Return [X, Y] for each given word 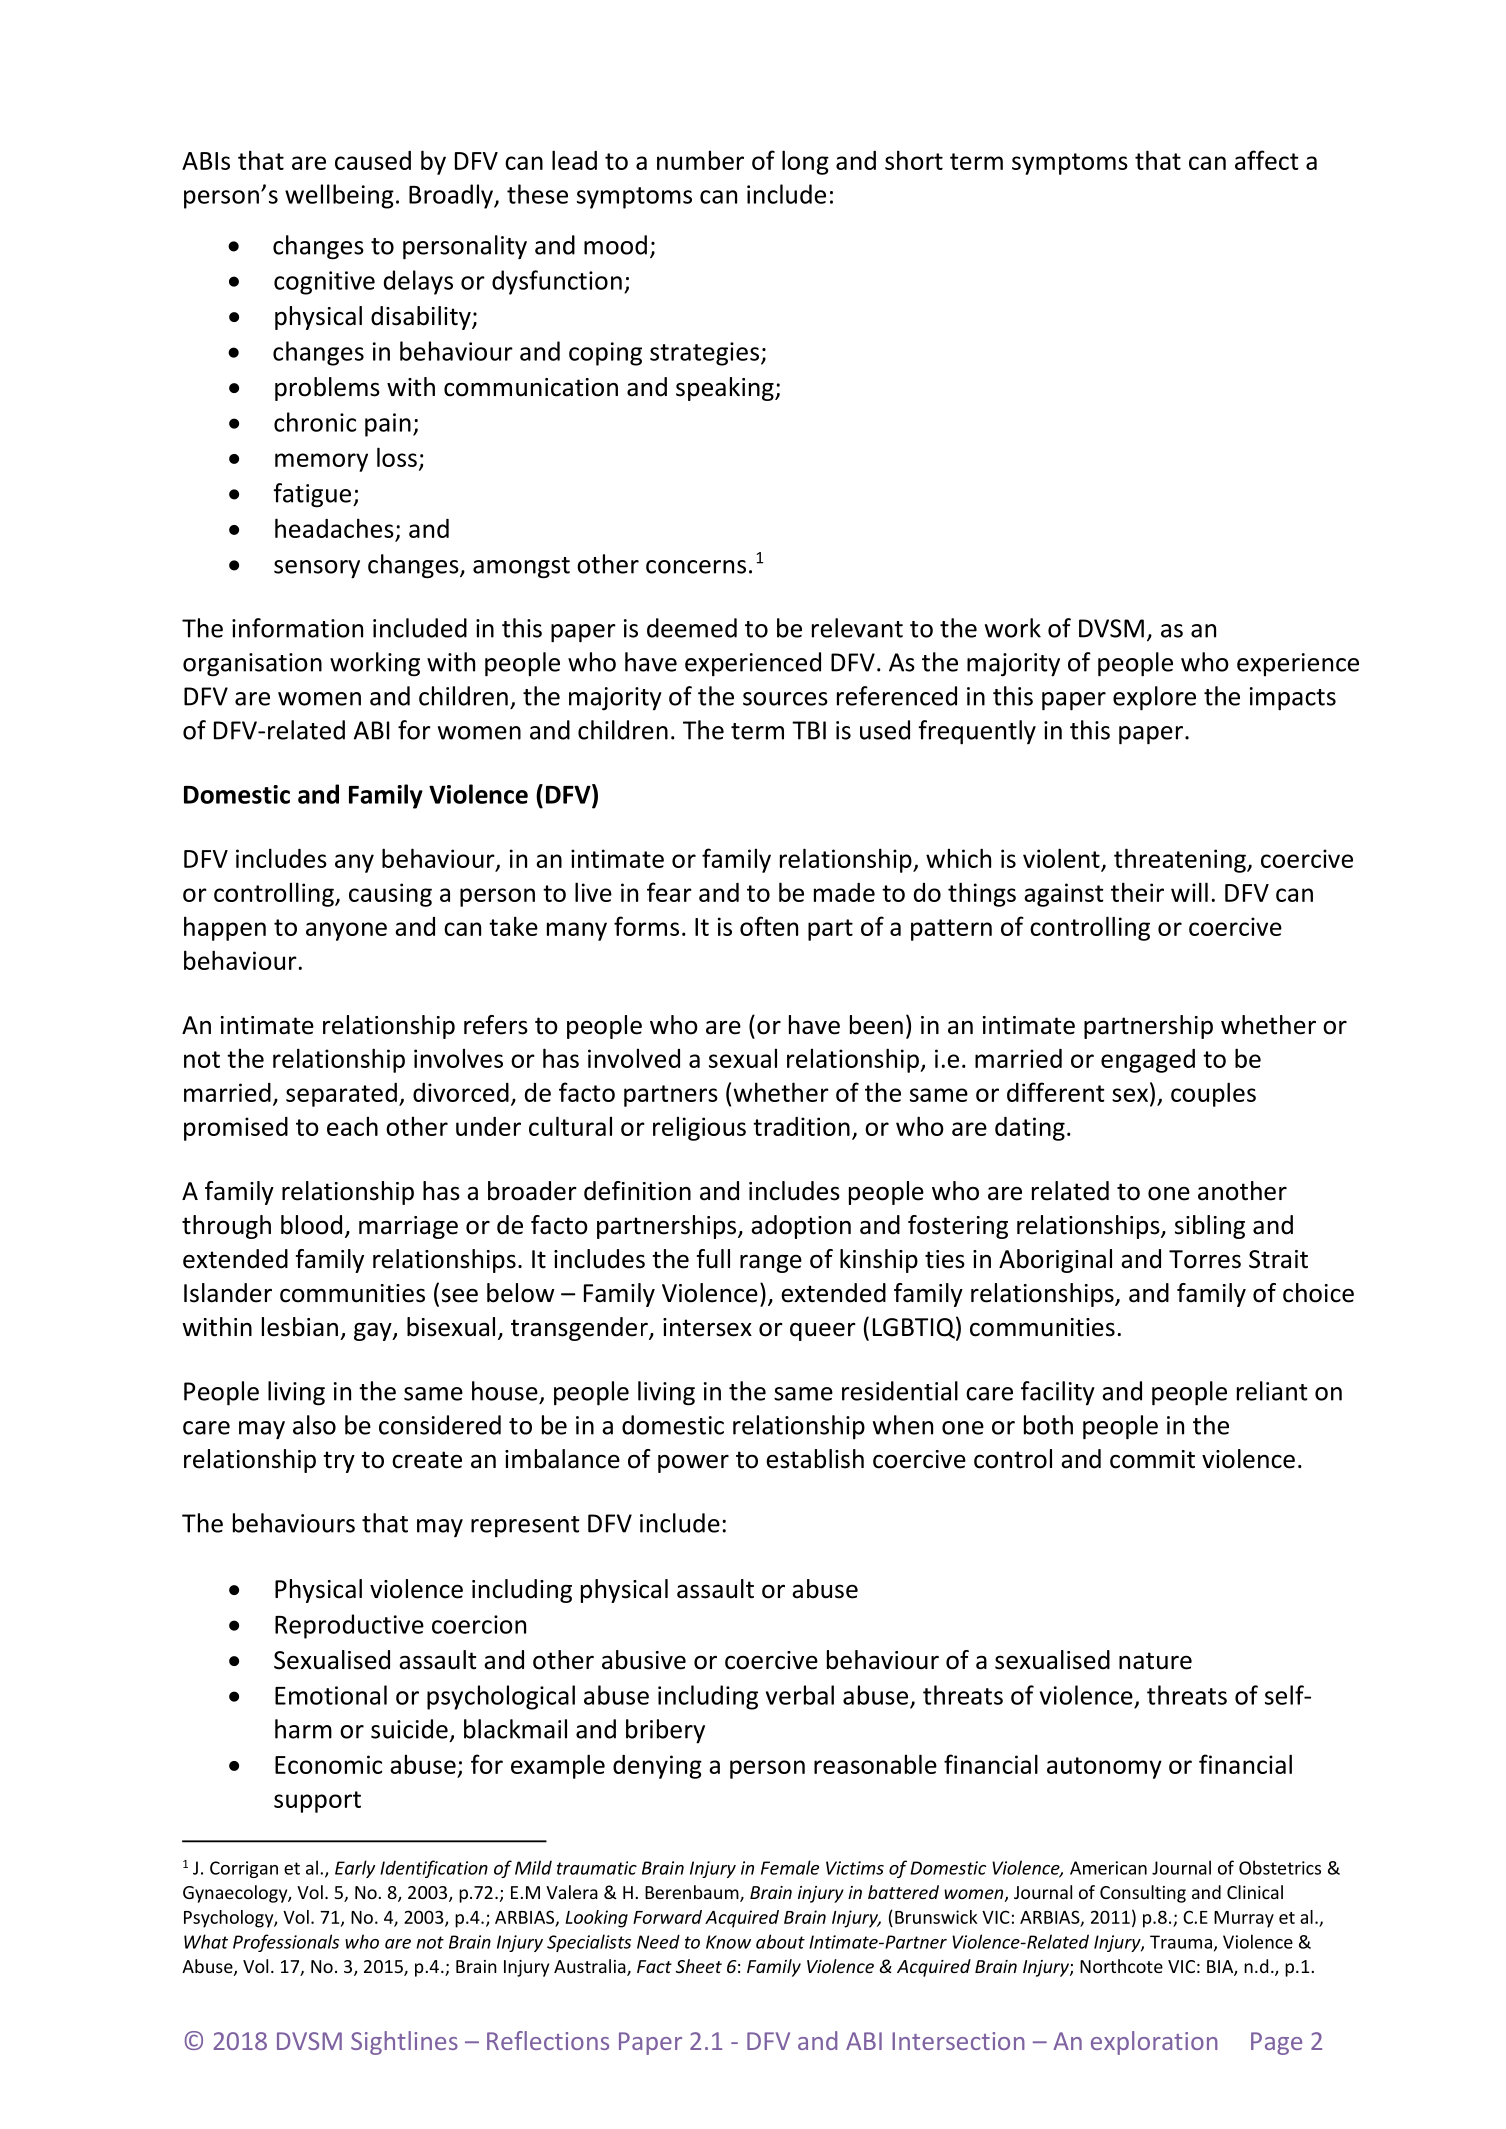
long [805, 162]
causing [390, 895]
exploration [1154, 2043]
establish [815, 1459]
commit [1152, 1459]
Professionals [286, 1943]
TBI [809, 730]
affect [1267, 160]
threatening [1181, 860]
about [780, 1941]
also [314, 1425]
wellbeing [339, 196]
